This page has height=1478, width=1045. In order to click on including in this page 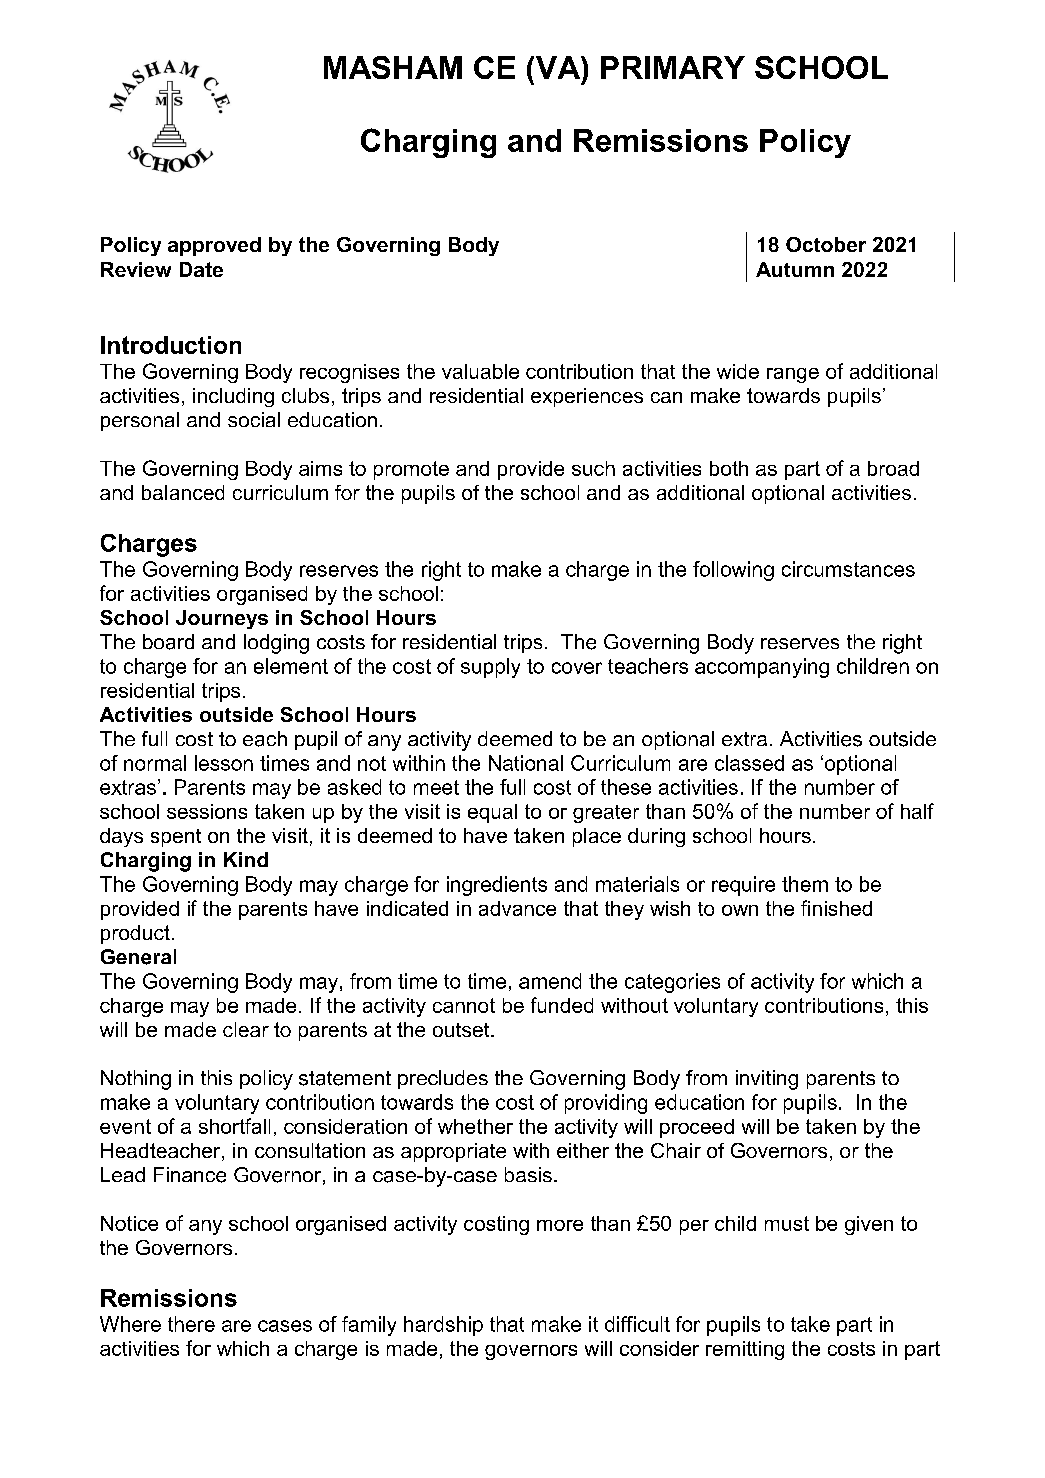, I will do `click(233, 397)`.
